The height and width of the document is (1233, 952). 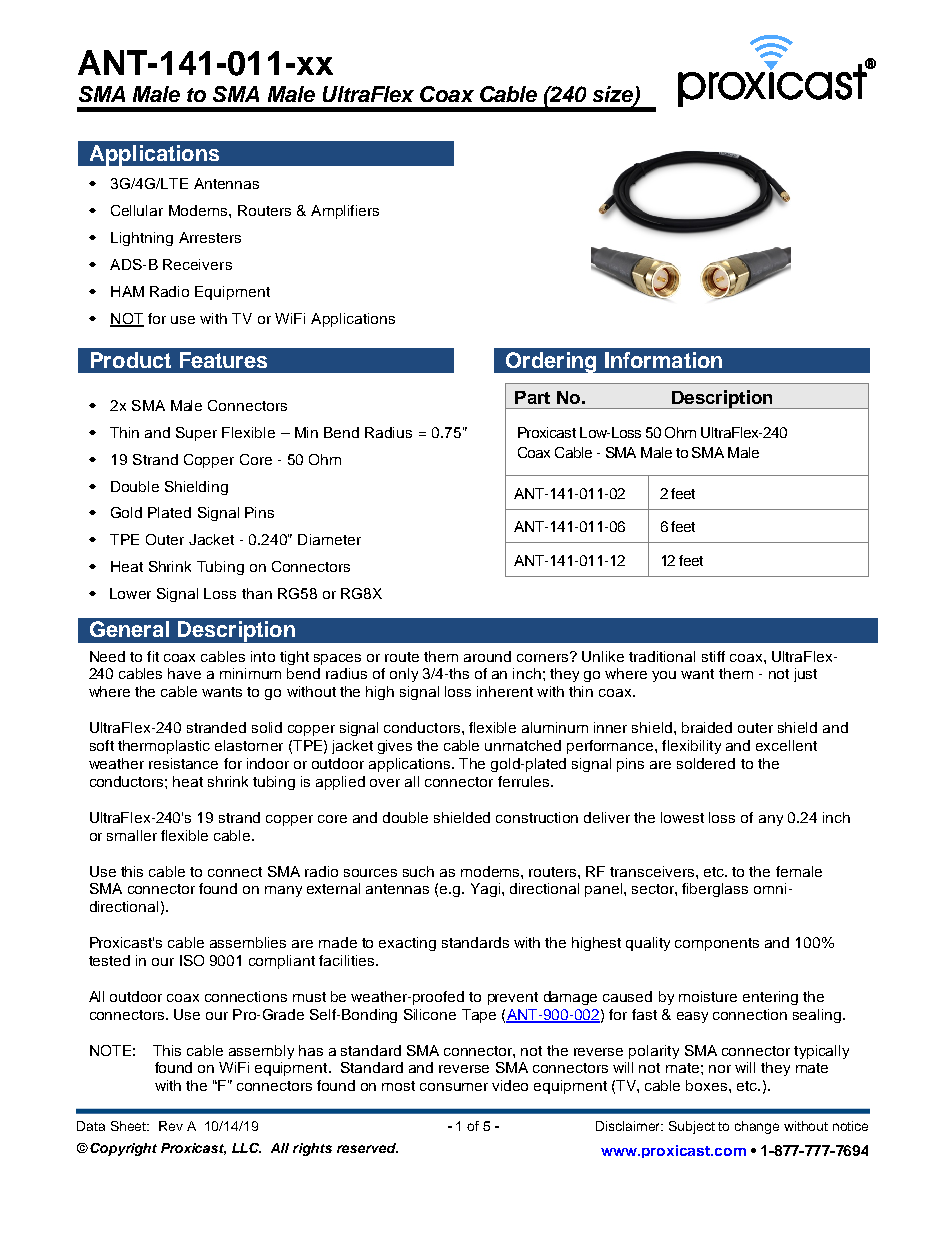 I want to click on Information, so click(x=663, y=360).
